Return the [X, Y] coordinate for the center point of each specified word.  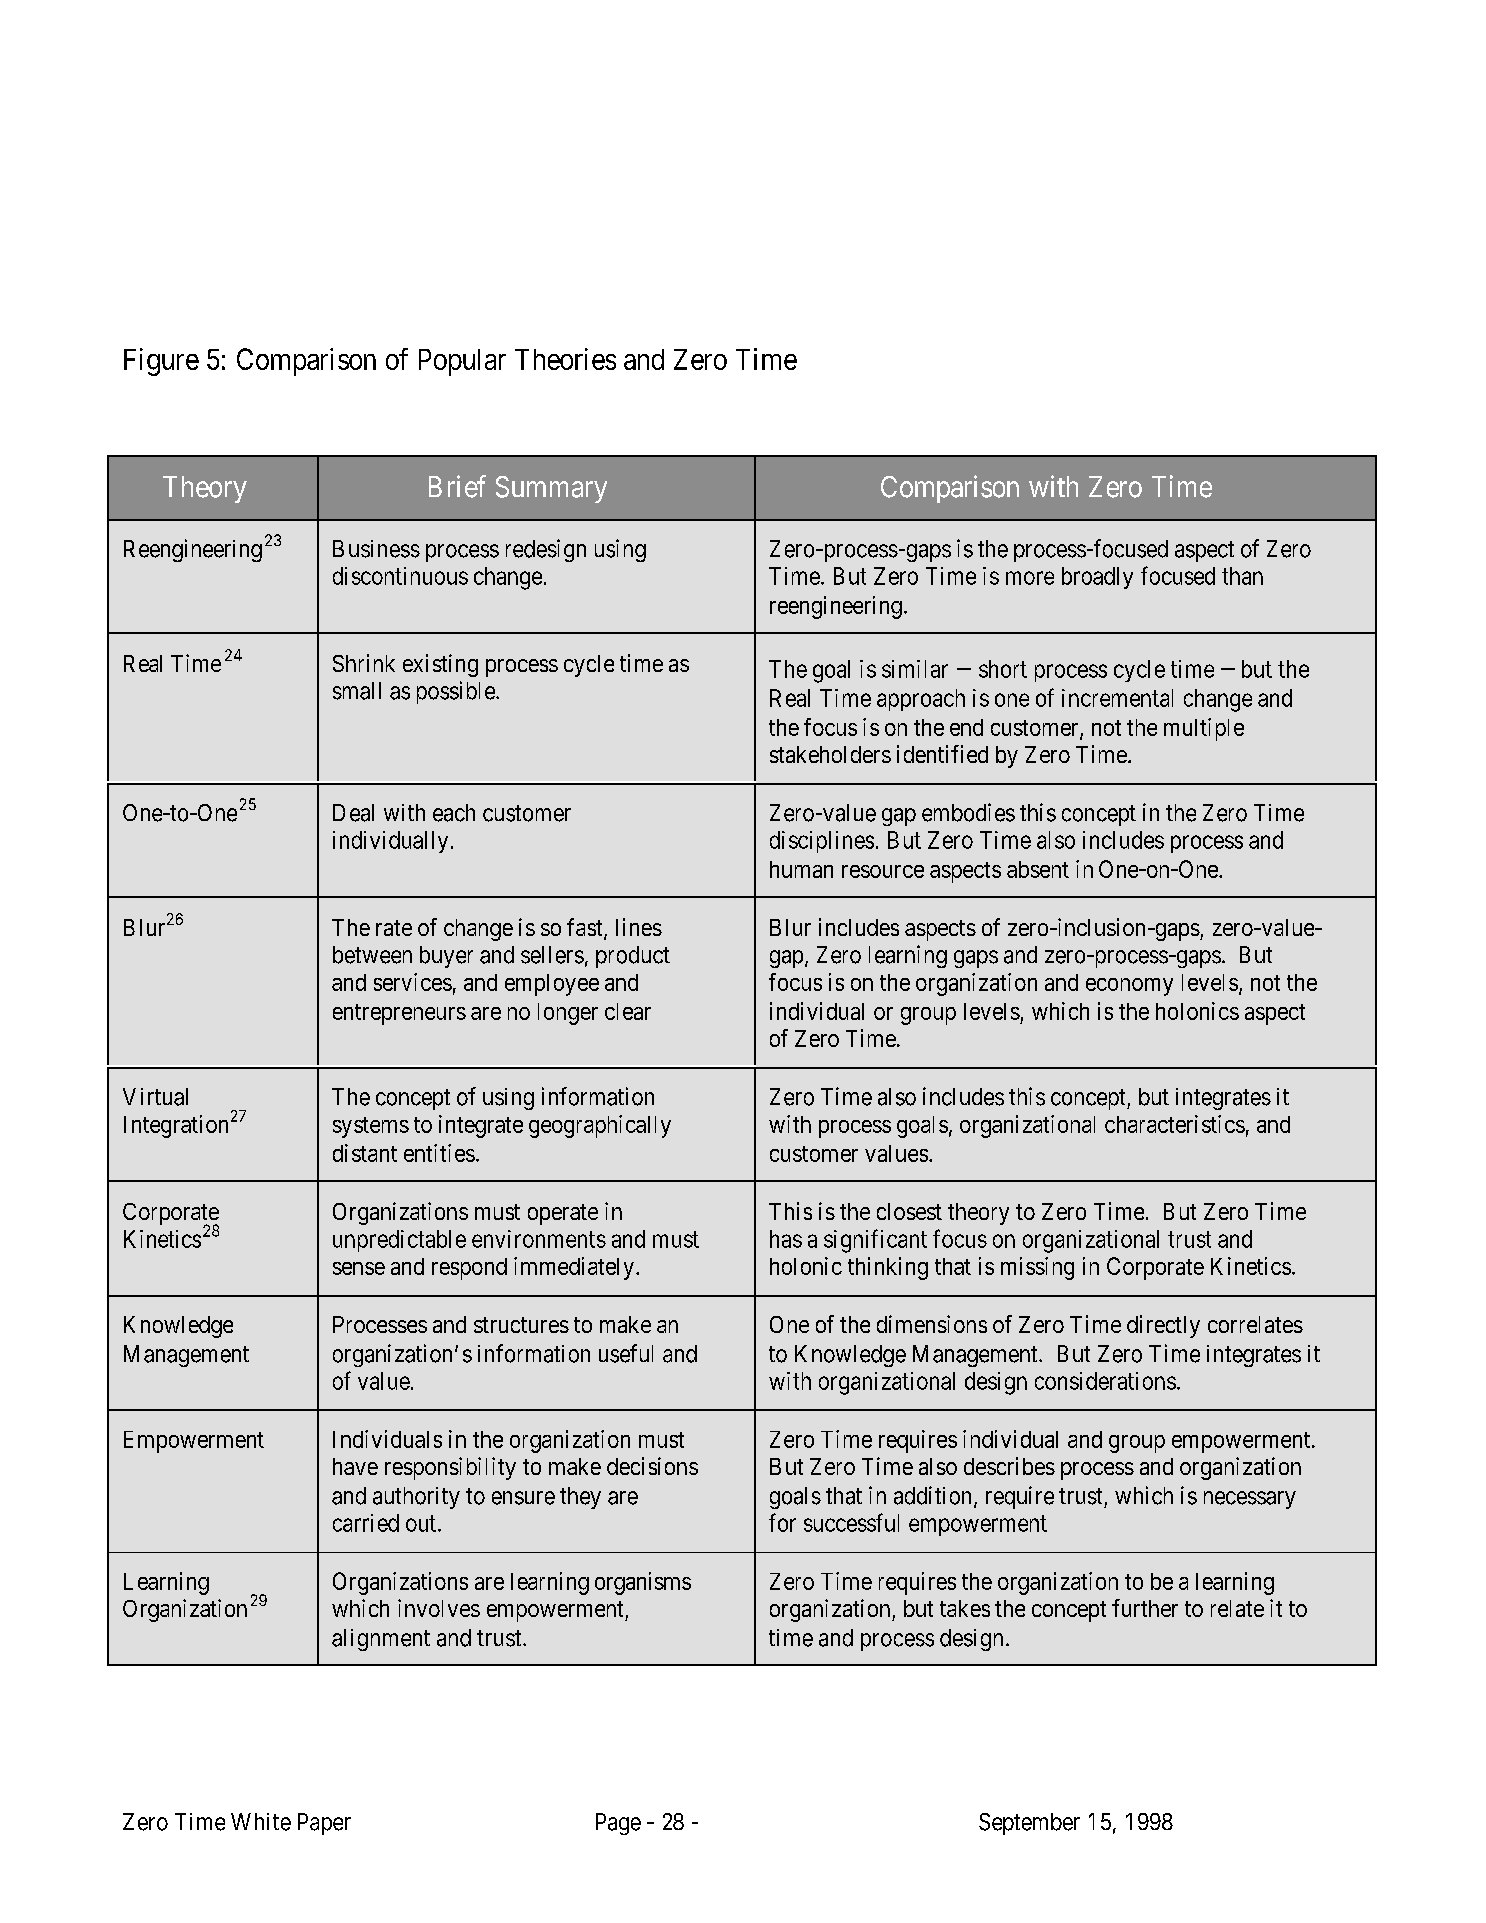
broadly [1097, 578]
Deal [353, 813]
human [801, 869]
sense [359, 1268]
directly [1163, 1326]
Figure [161, 362]
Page [618, 1824]
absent [1038, 869]
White [261, 1822]
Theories [565, 359]
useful [626, 1353]
